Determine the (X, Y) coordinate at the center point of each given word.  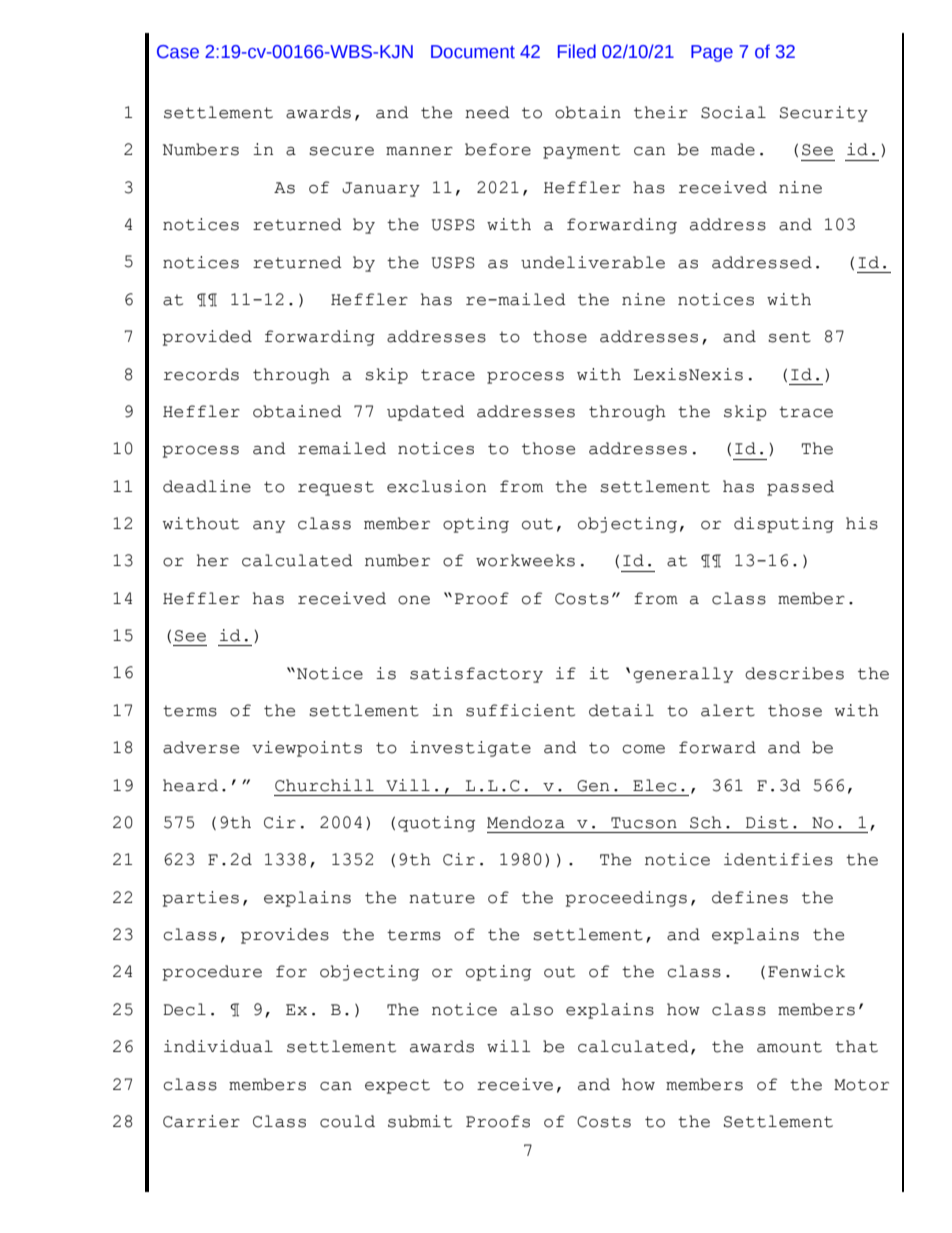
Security (824, 114)
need (487, 112)
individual (218, 1046)
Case (178, 52)
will (508, 1046)
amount (789, 1047)
